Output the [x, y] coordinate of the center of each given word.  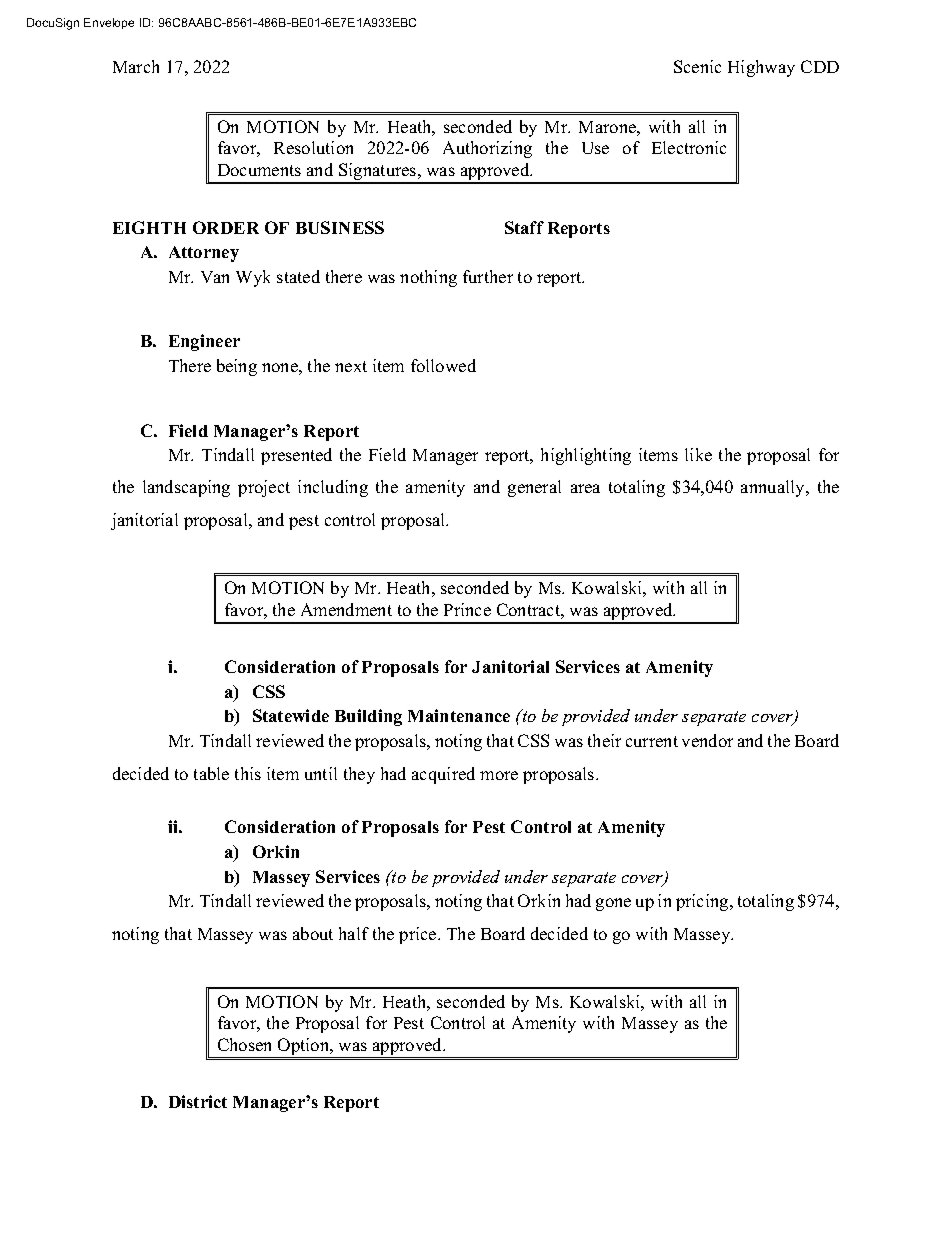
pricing [703, 902]
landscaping [186, 488]
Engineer [204, 342]
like [698, 454]
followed [443, 365]
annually [774, 488]
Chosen [244, 1044]
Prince [467, 609]
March [136, 66]
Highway [761, 68]
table [211, 773]
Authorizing [487, 149]
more [499, 775]
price [419, 935]
